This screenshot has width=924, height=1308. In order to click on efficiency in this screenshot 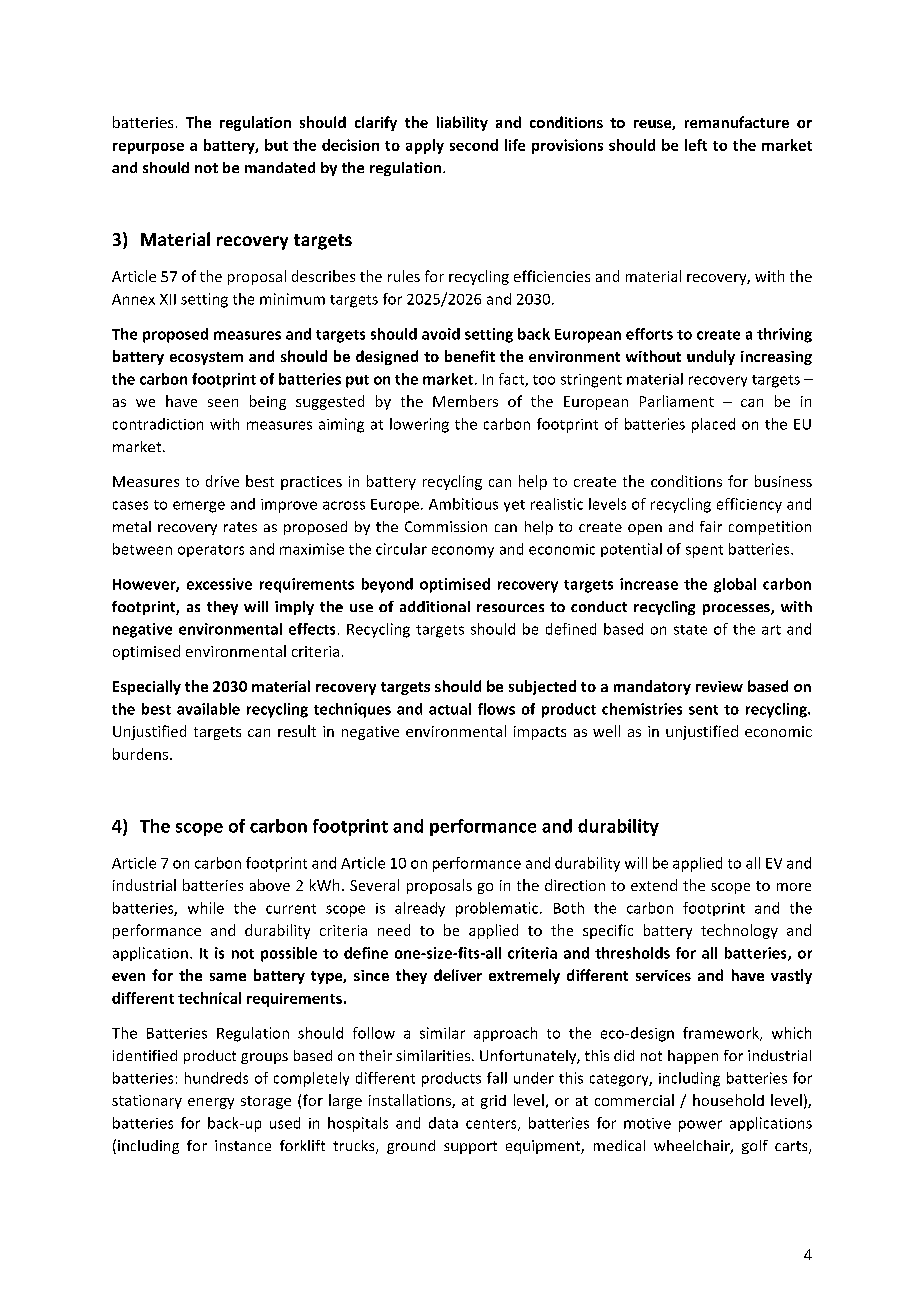, I will do `click(749, 505)`.
